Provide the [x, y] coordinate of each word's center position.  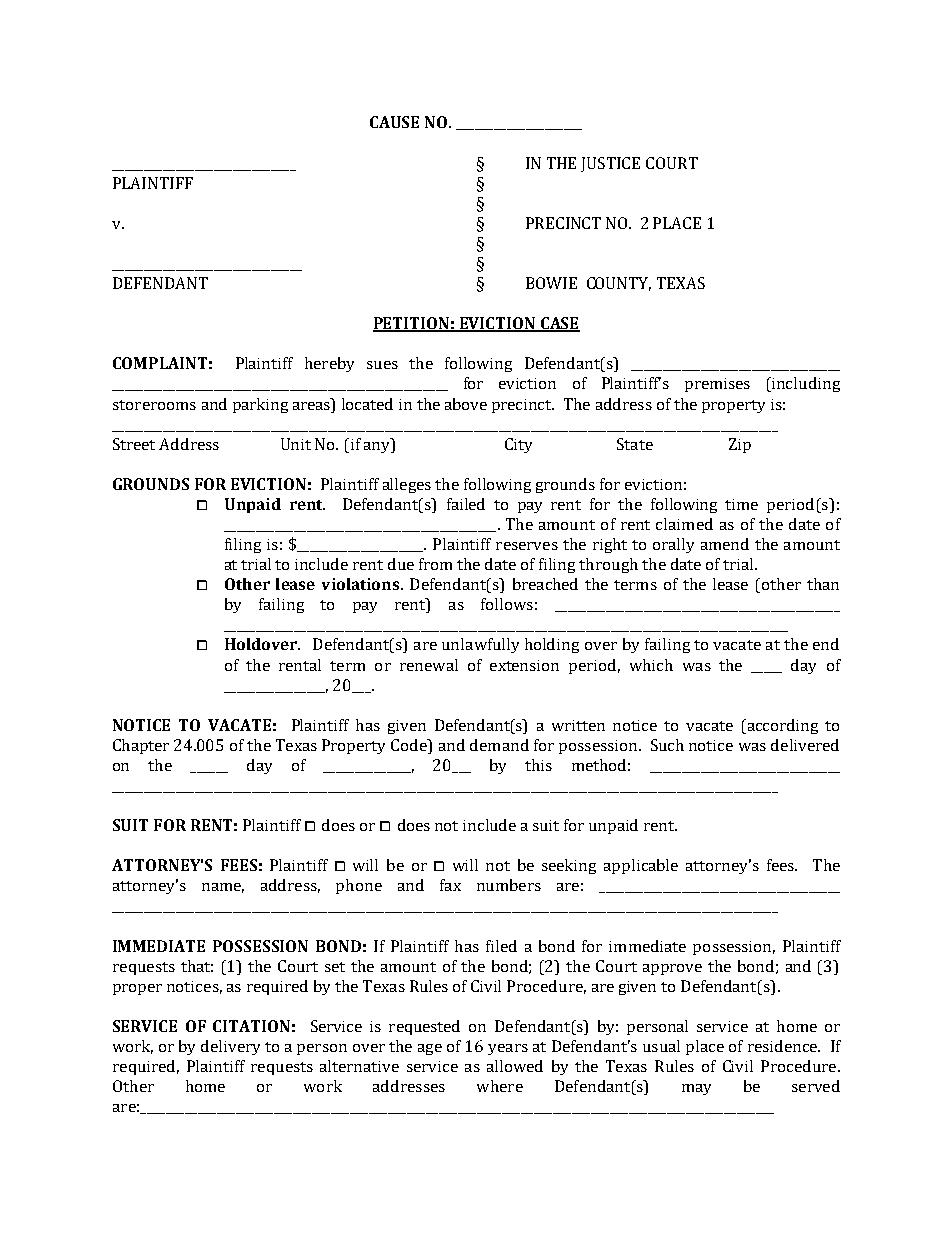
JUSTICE [610, 164]
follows [507, 604]
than [823, 584]
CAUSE [394, 122]
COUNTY [619, 284]
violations [360, 584]
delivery [230, 1047]
